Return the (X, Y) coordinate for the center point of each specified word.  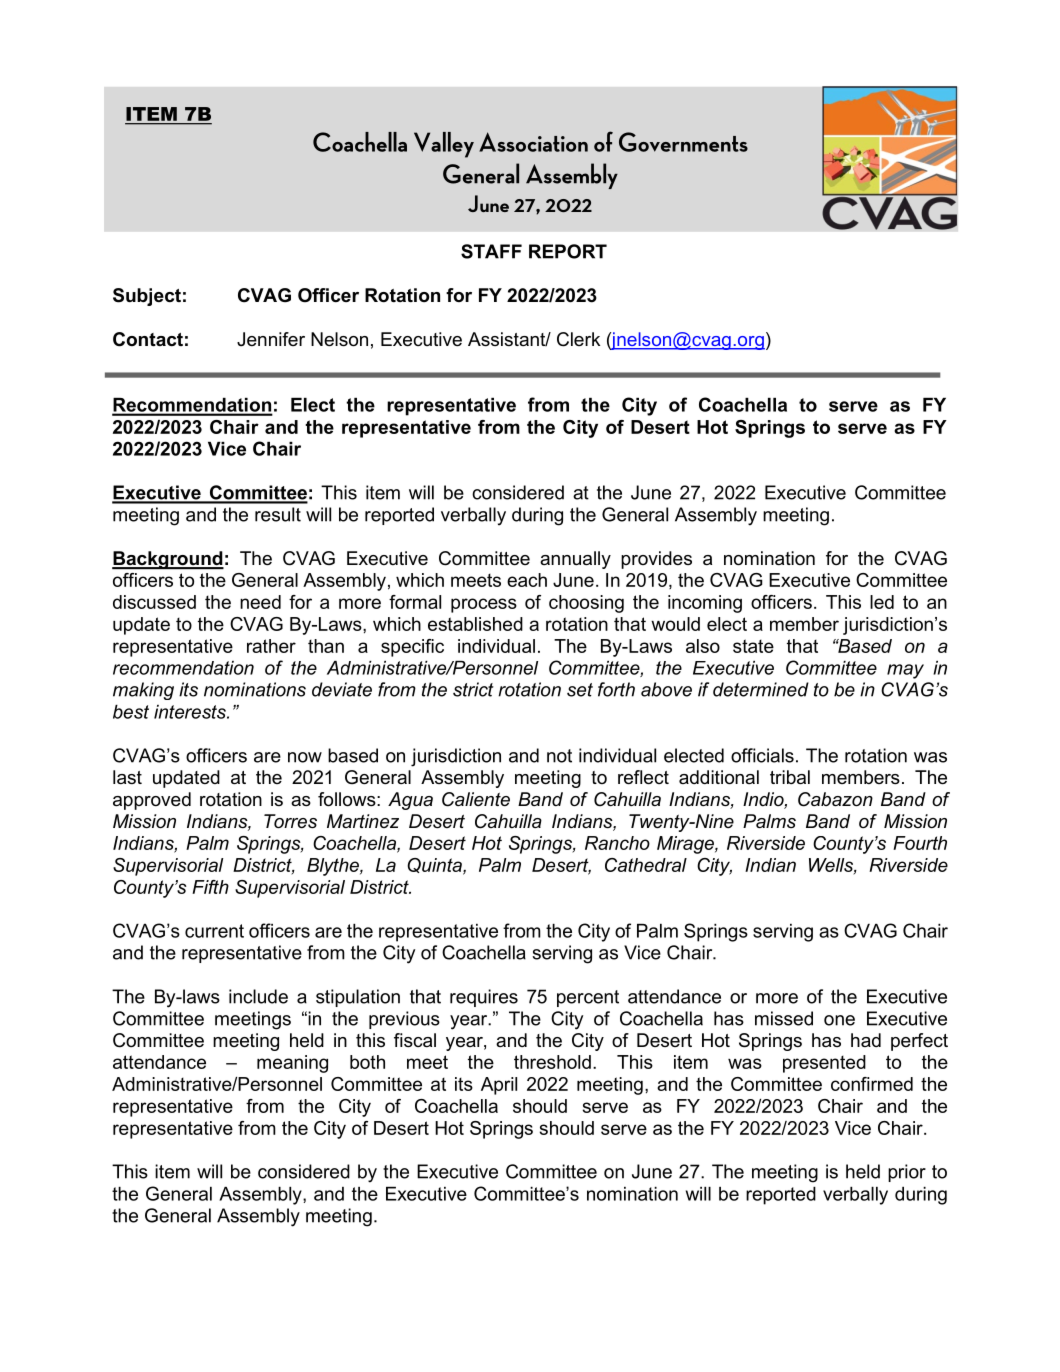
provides (656, 560)
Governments (683, 142)
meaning (292, 1064)
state (753, 646)
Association (533, 142)
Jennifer (271, 339)
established (475, 624)
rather (271, 646)
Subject (147, 297)
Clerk (578, 339)
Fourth (920, 843)
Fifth (210, 887)
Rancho (617, 843)
